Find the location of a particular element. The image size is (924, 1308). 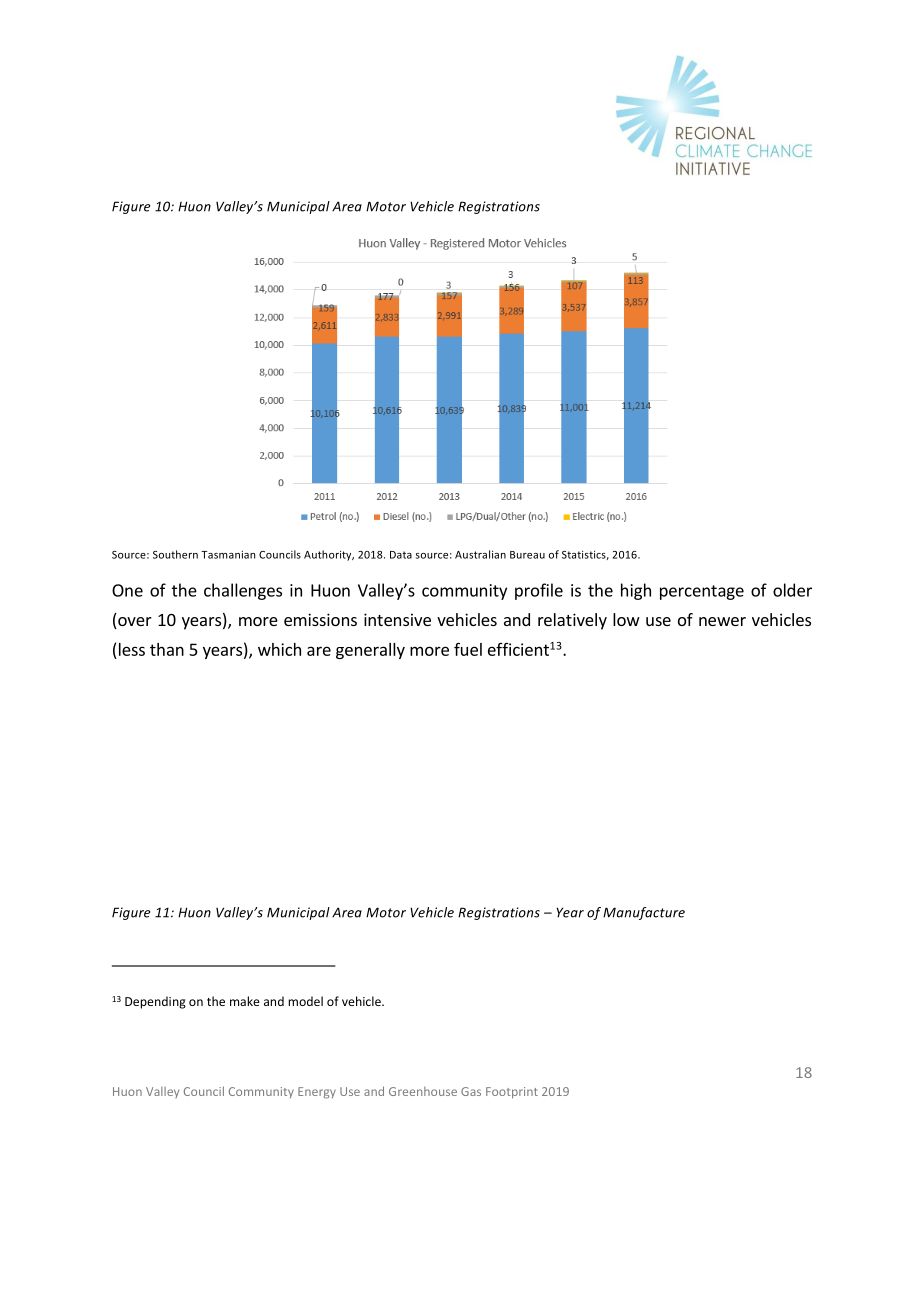

Gas is located at coordinates (471, 1091).
